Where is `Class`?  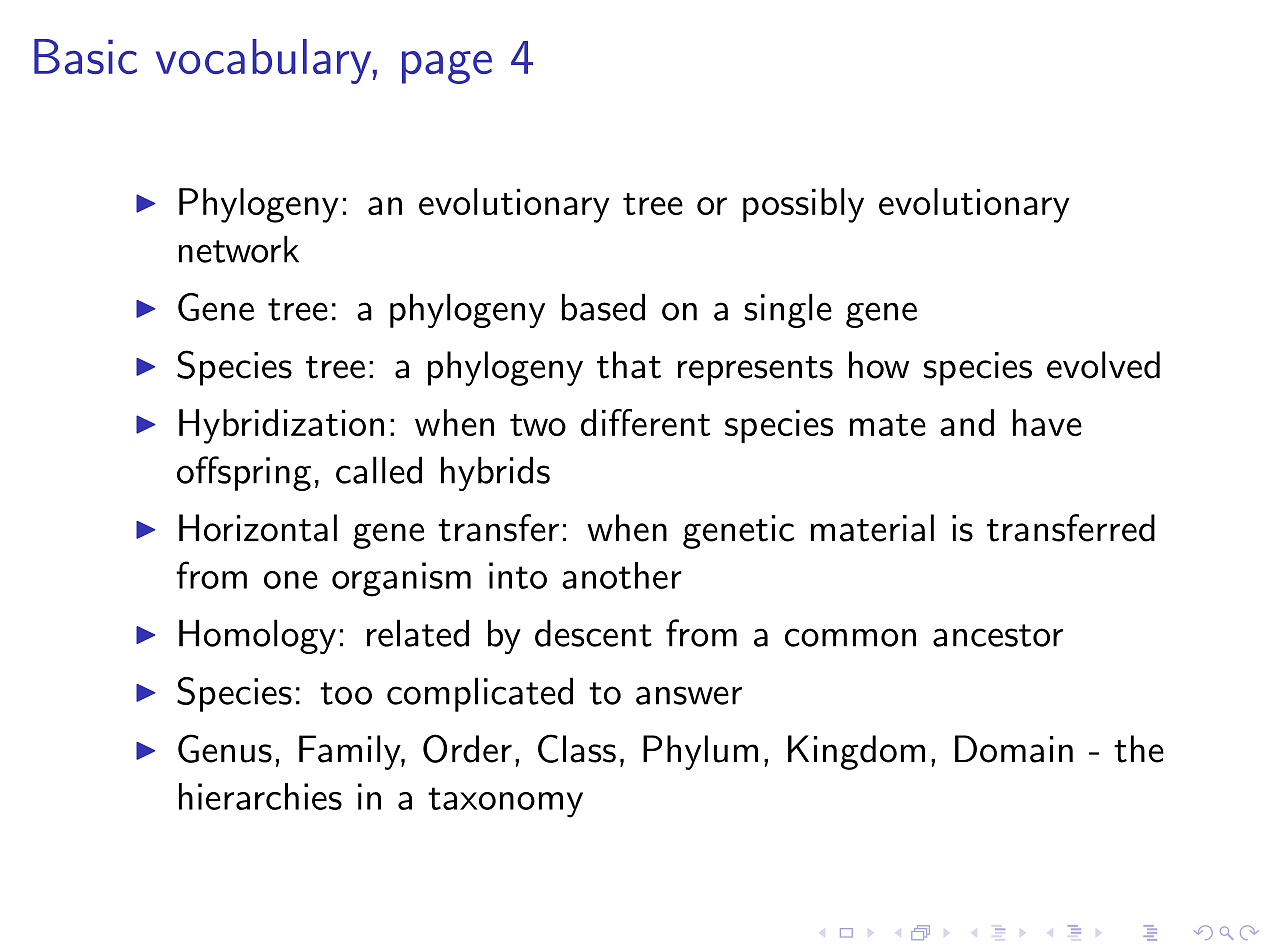 Class is located at coordinates (577, 748).
